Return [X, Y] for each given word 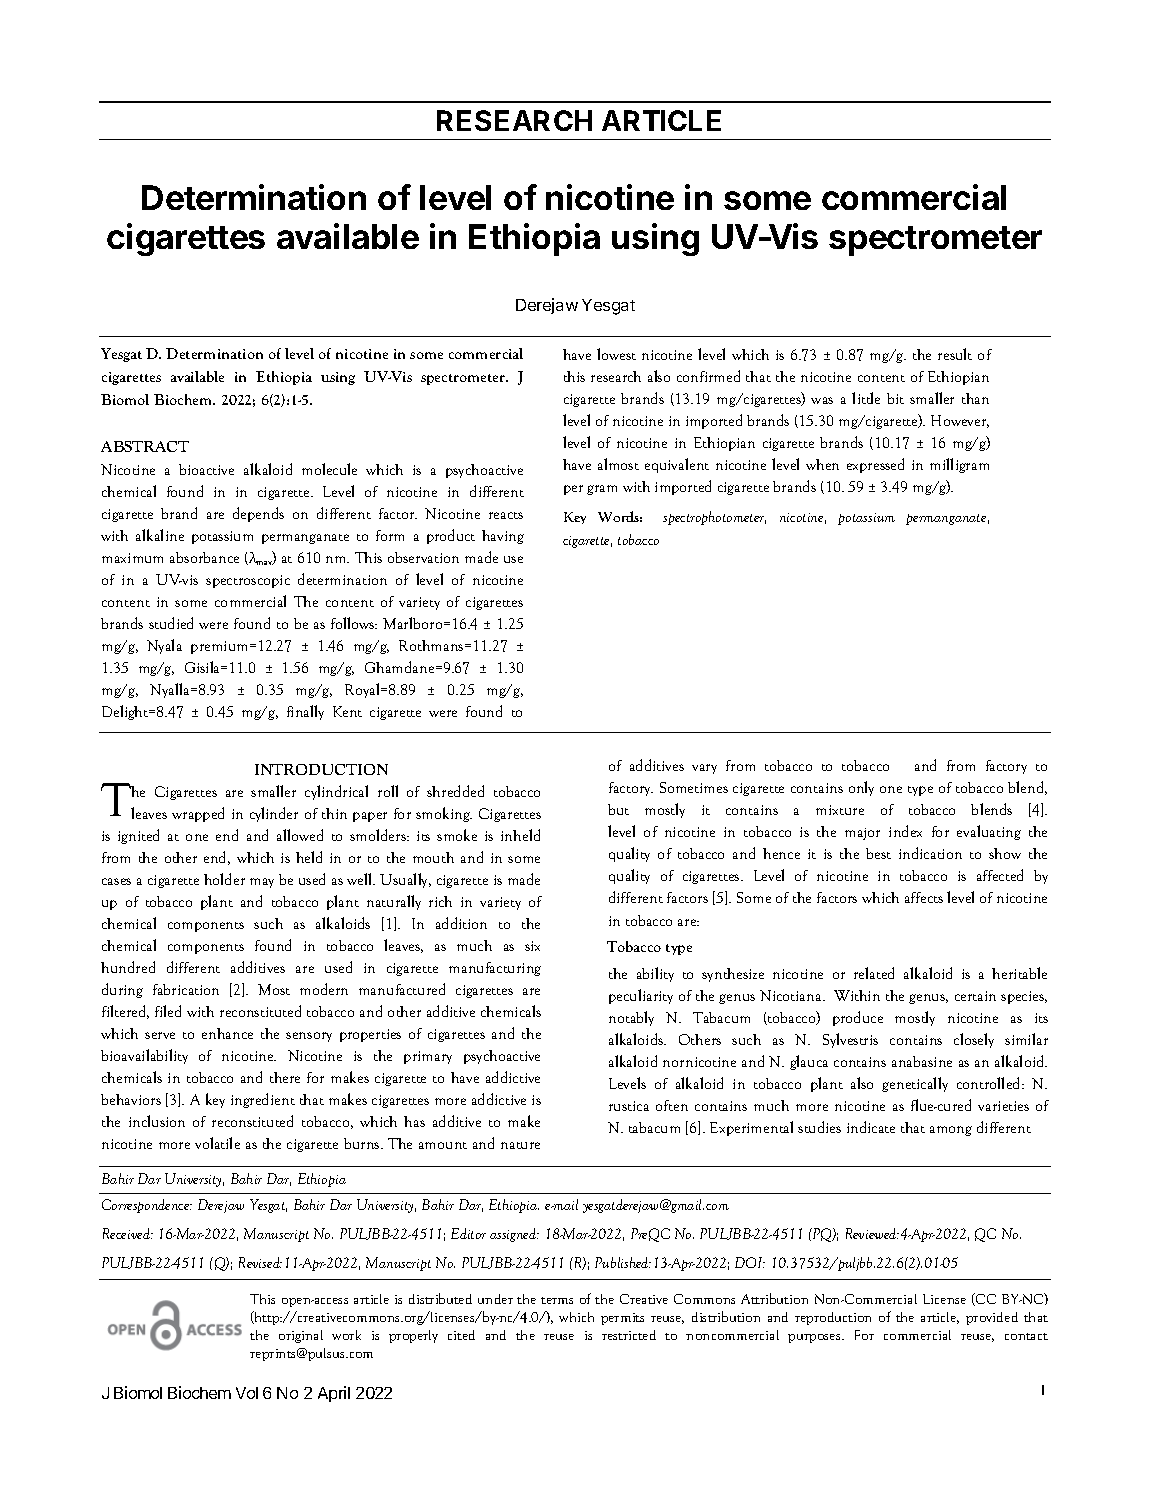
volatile [217, 1143]
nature [520, 1145]
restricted [629, 1335]
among [951, 1131]
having [503, 537]
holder [224, 879]
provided [992, 1318]
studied [171, 623]
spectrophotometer [714, 518]
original [301, 1336]
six [532, 946]
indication [930, 853]
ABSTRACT [145, 446]
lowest [616, 354]
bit [895, 398]
